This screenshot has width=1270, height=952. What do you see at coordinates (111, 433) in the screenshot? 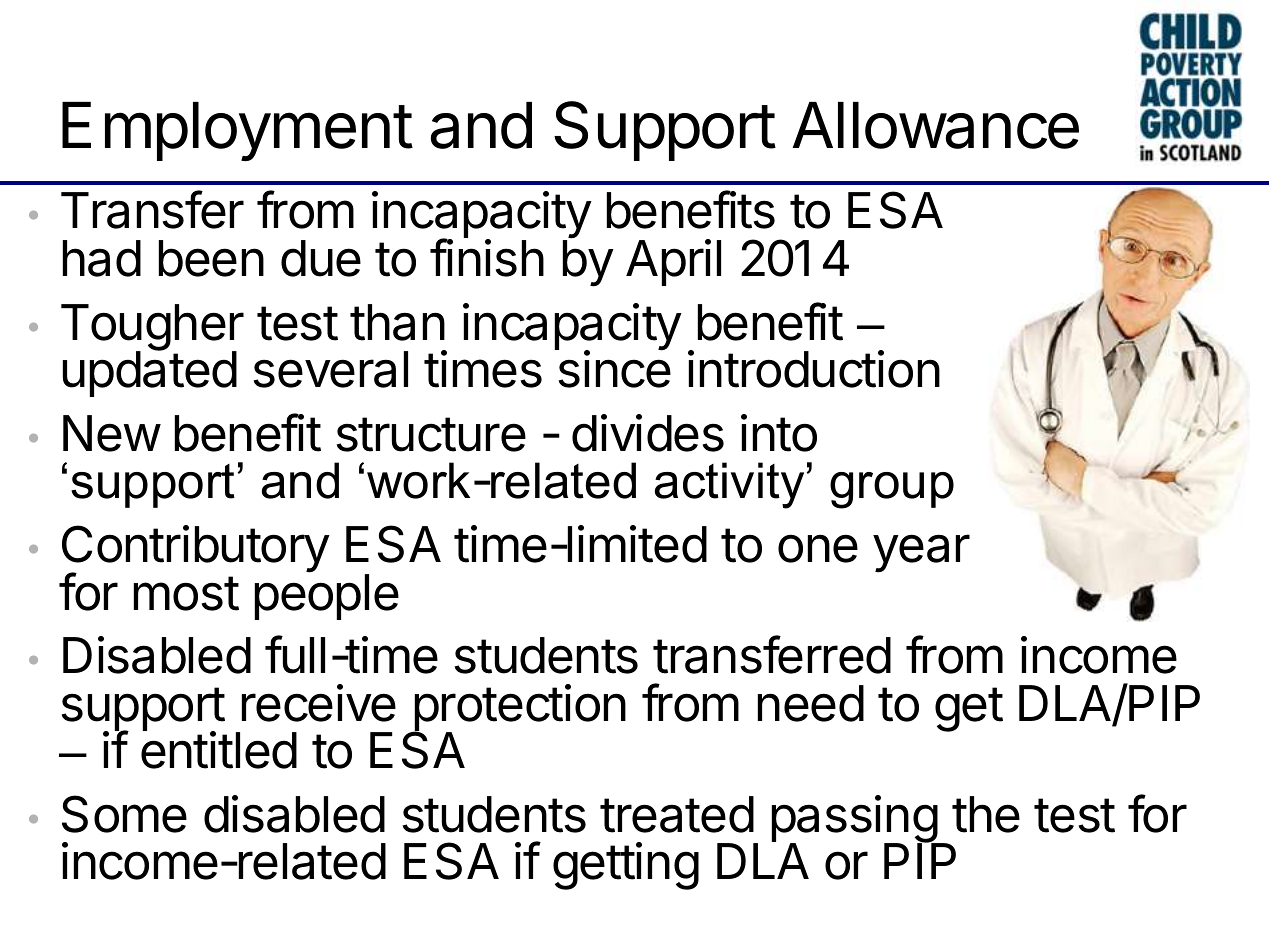
I see `New` at bounding box center [111, 433].
